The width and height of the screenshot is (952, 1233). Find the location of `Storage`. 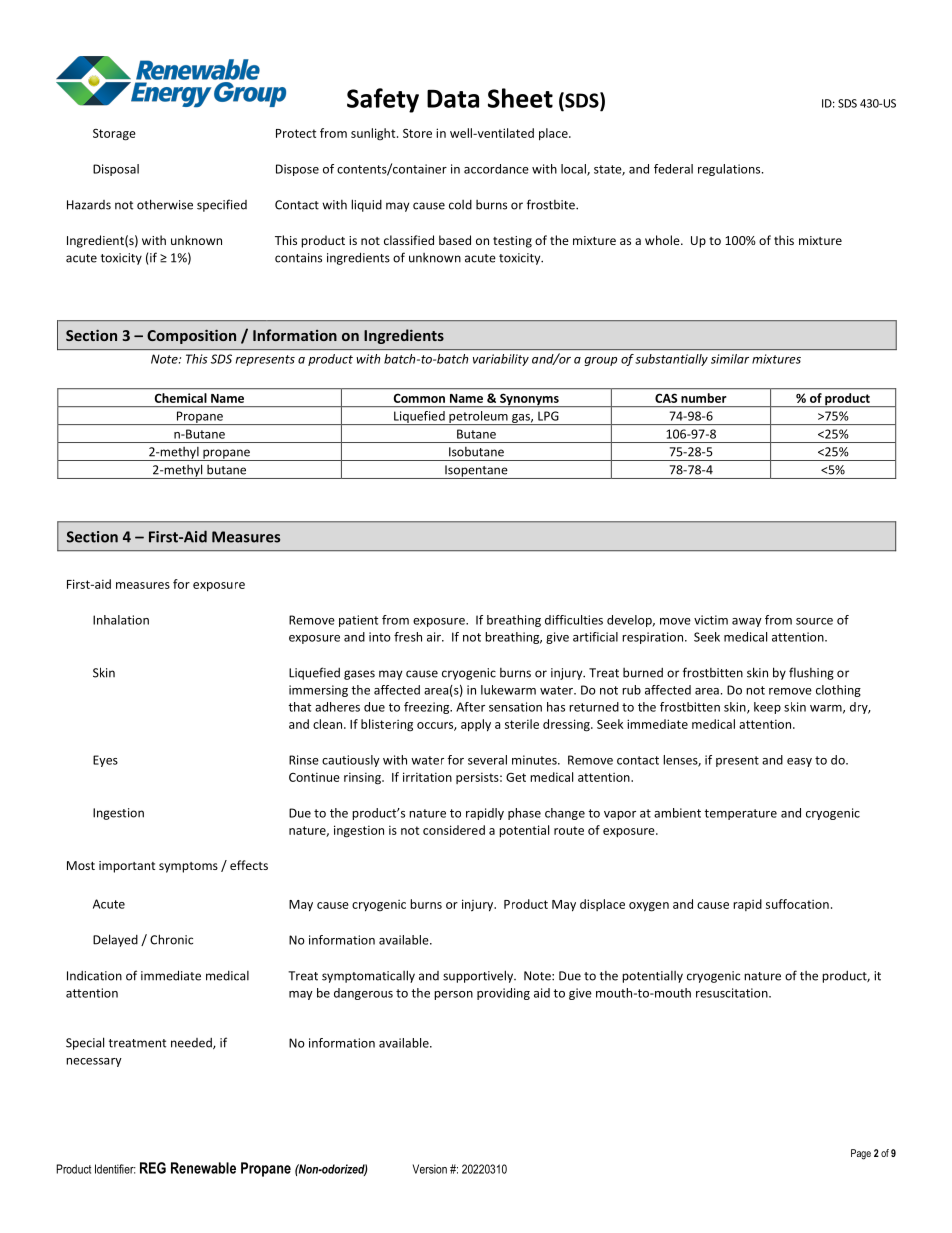

Storage is located at coordinates (114, 135).
